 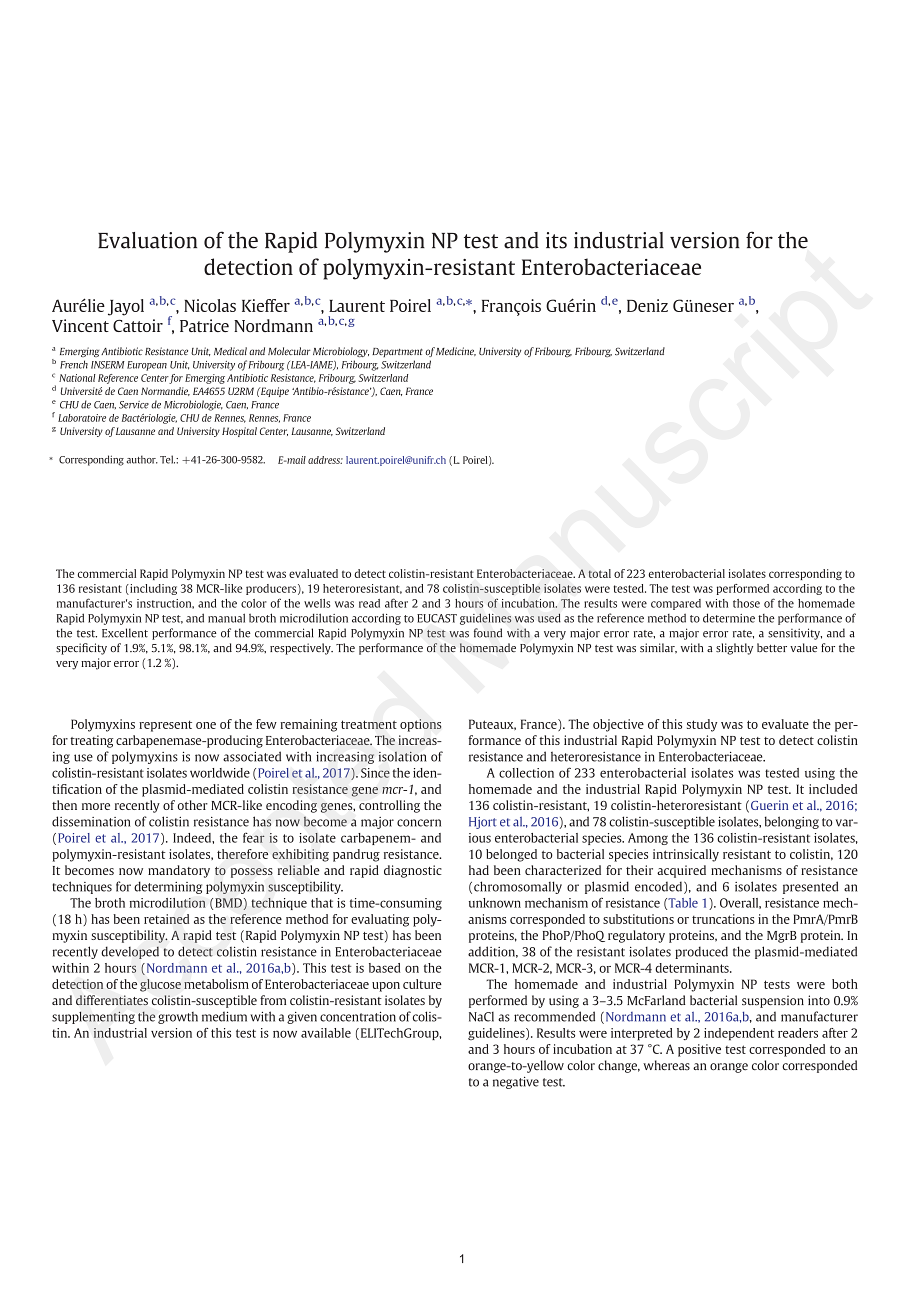 I want to click on those, so click(x=746, y=603).
